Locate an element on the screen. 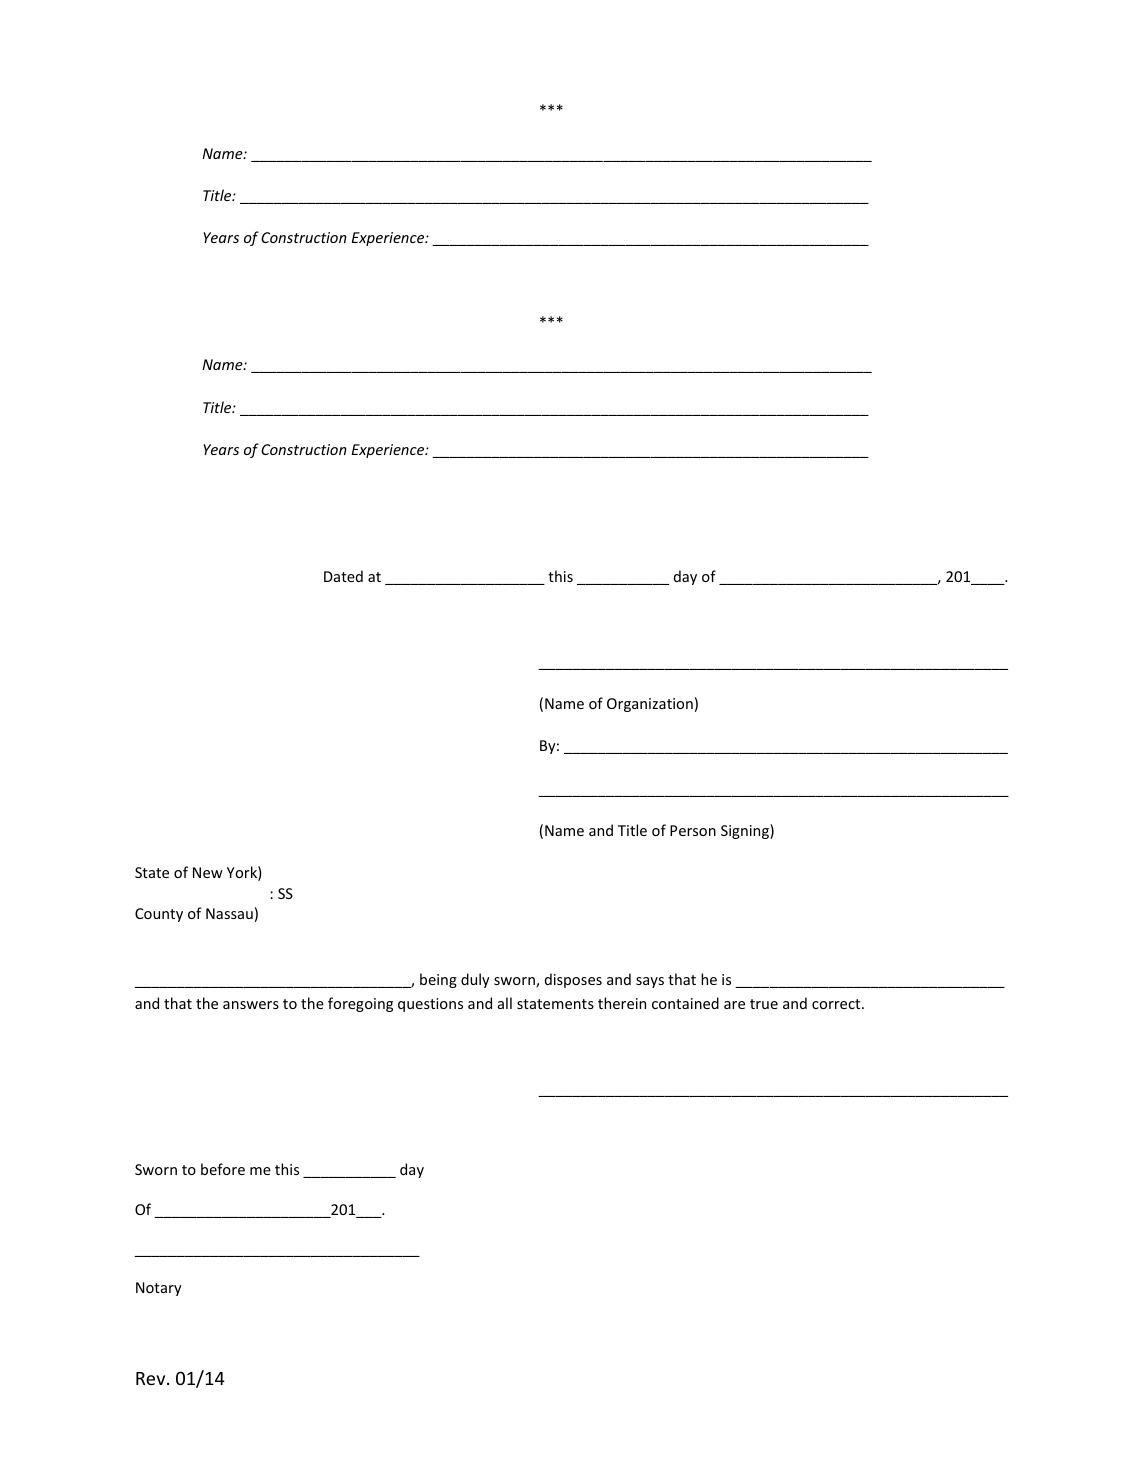  all is located at coordinates (505, 1003).
